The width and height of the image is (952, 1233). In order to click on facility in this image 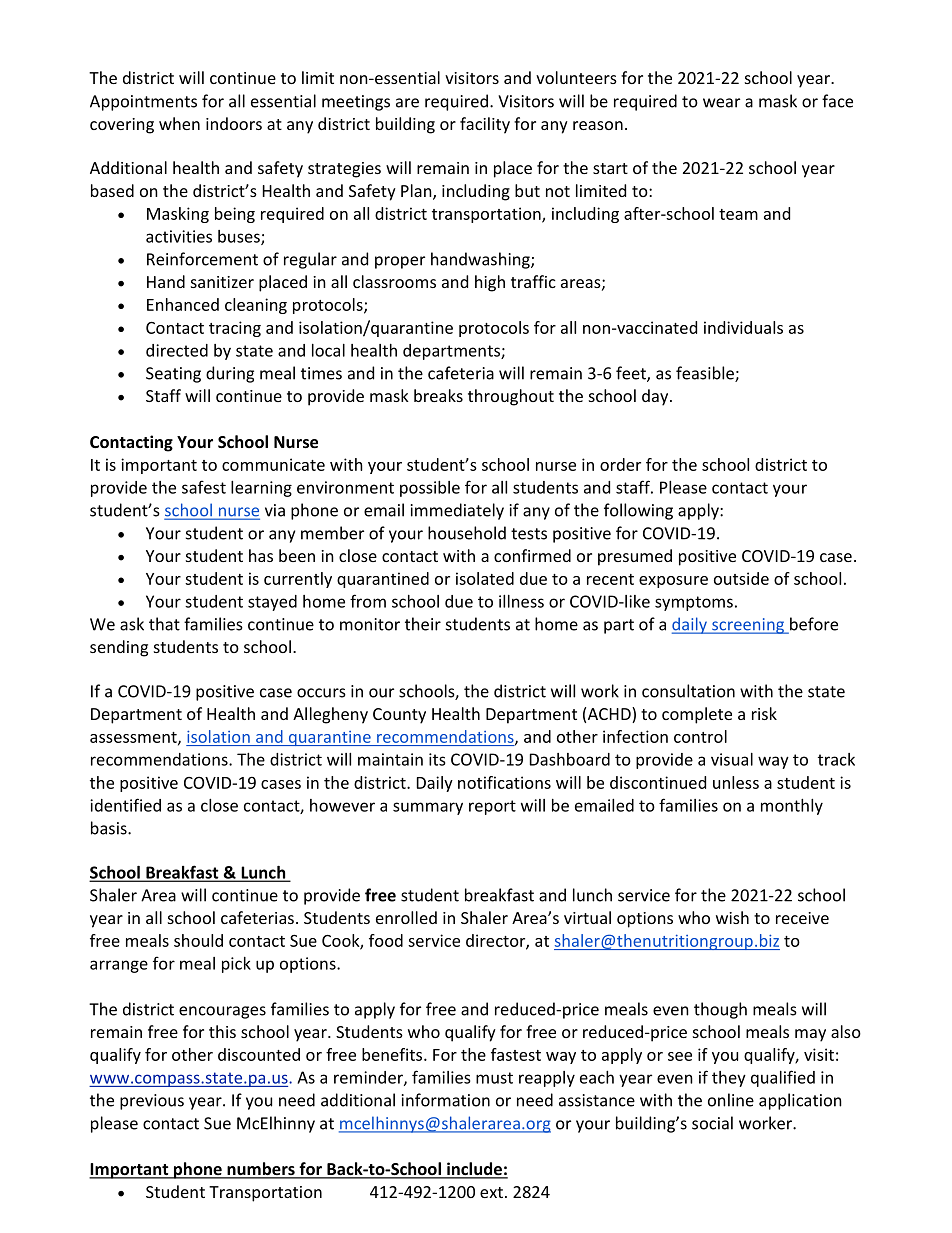, I will do `click(485, 125)`.
